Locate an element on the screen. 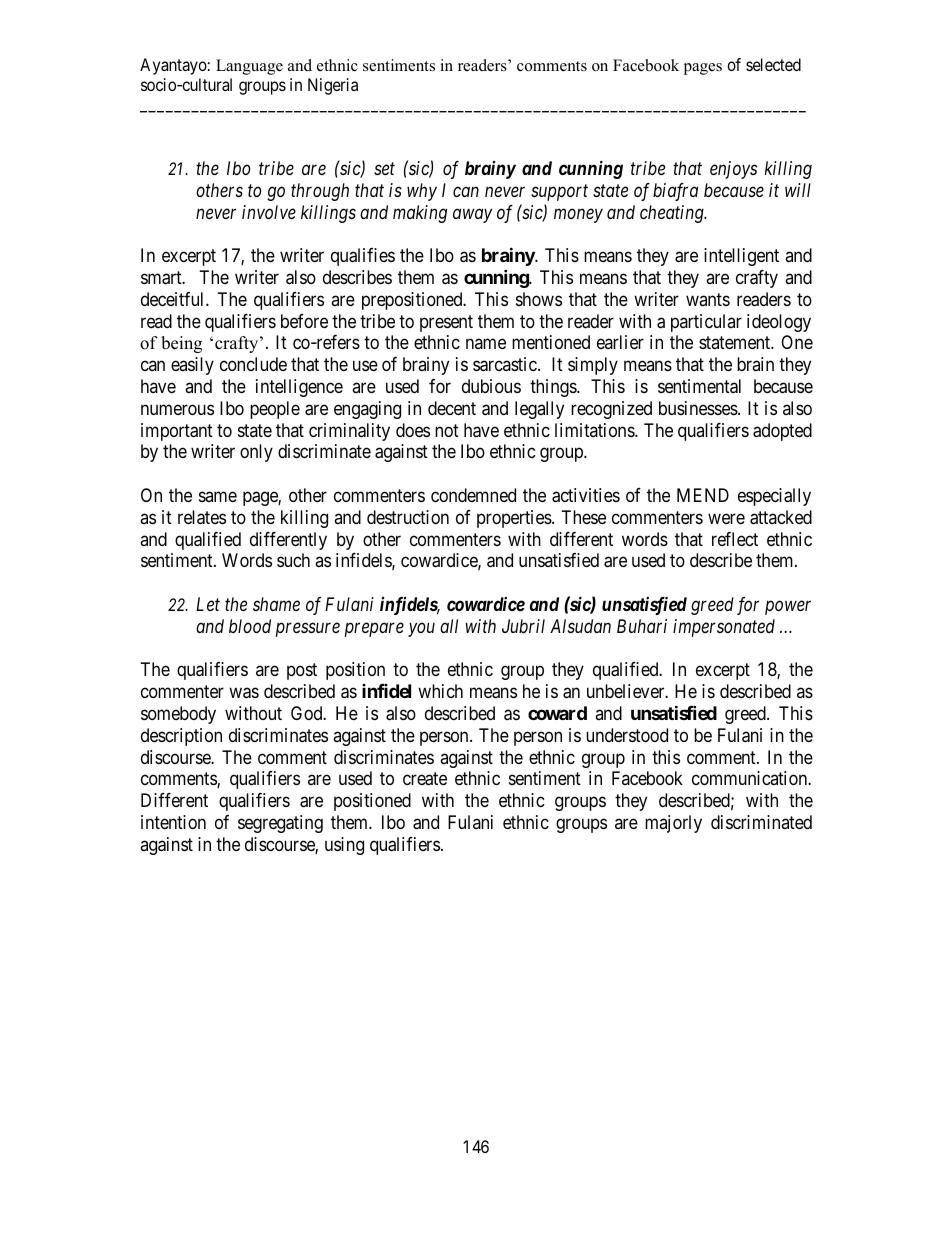  power is located at coordinates (788, 608).
